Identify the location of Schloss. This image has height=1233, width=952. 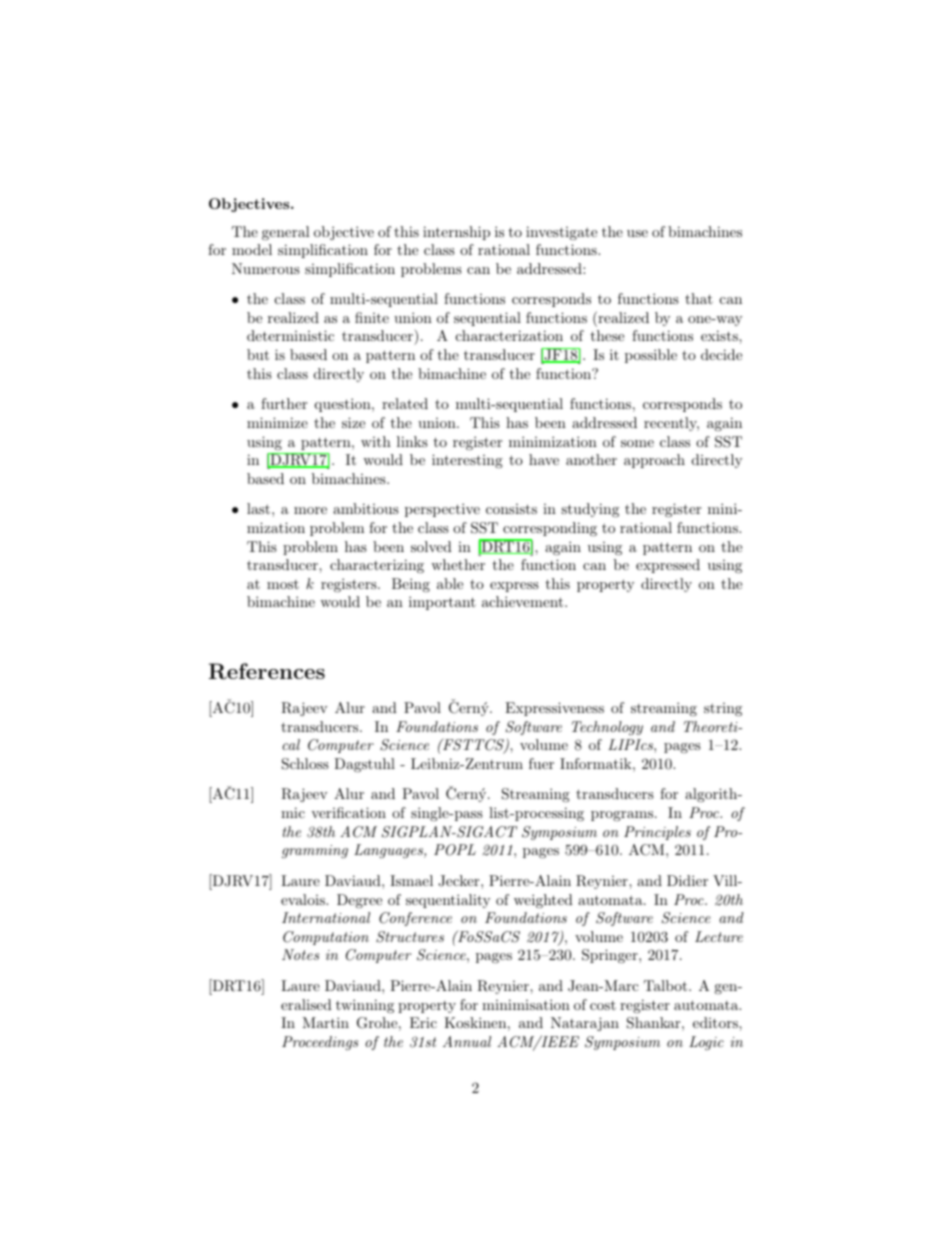
(305, 764).
